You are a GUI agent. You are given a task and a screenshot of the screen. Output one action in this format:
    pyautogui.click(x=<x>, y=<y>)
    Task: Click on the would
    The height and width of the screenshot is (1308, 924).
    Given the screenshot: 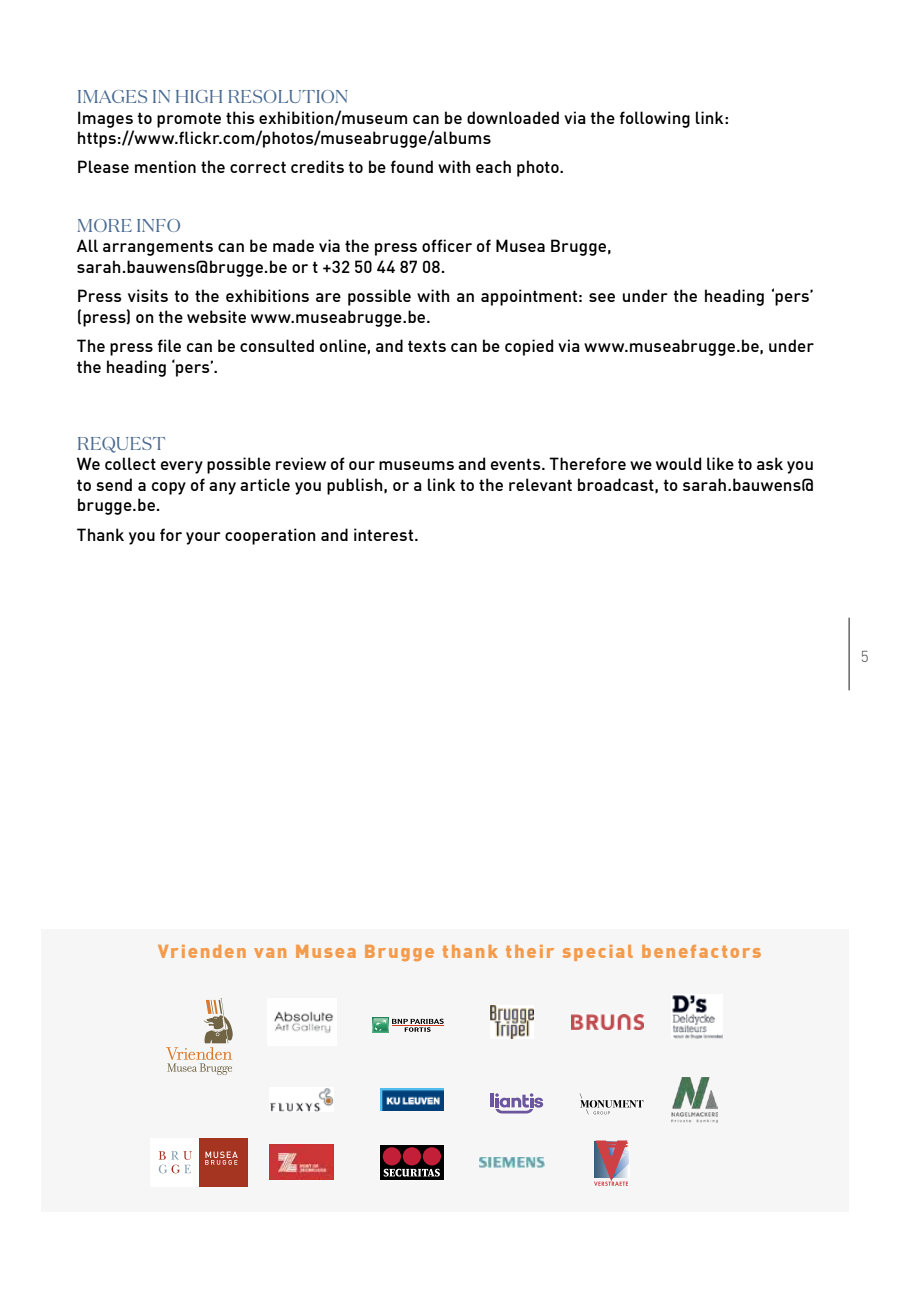 What is the action you would take?
    pyautogui.click(x=678, y=463)
